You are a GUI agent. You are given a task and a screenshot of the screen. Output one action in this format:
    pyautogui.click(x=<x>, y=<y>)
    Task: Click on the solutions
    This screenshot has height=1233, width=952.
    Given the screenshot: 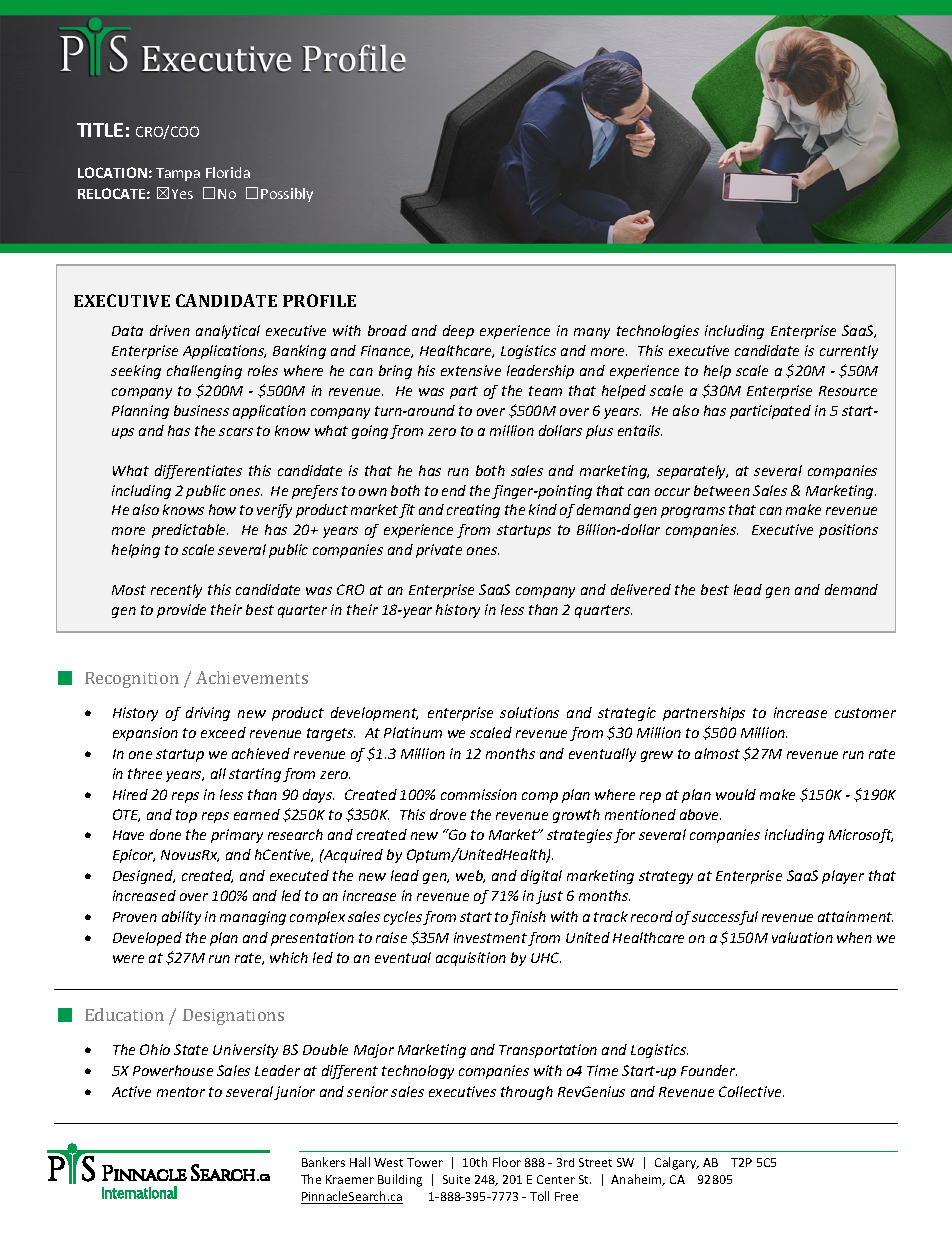 What is the action you would take?
    pyautogui.click(x=529, y=712)
